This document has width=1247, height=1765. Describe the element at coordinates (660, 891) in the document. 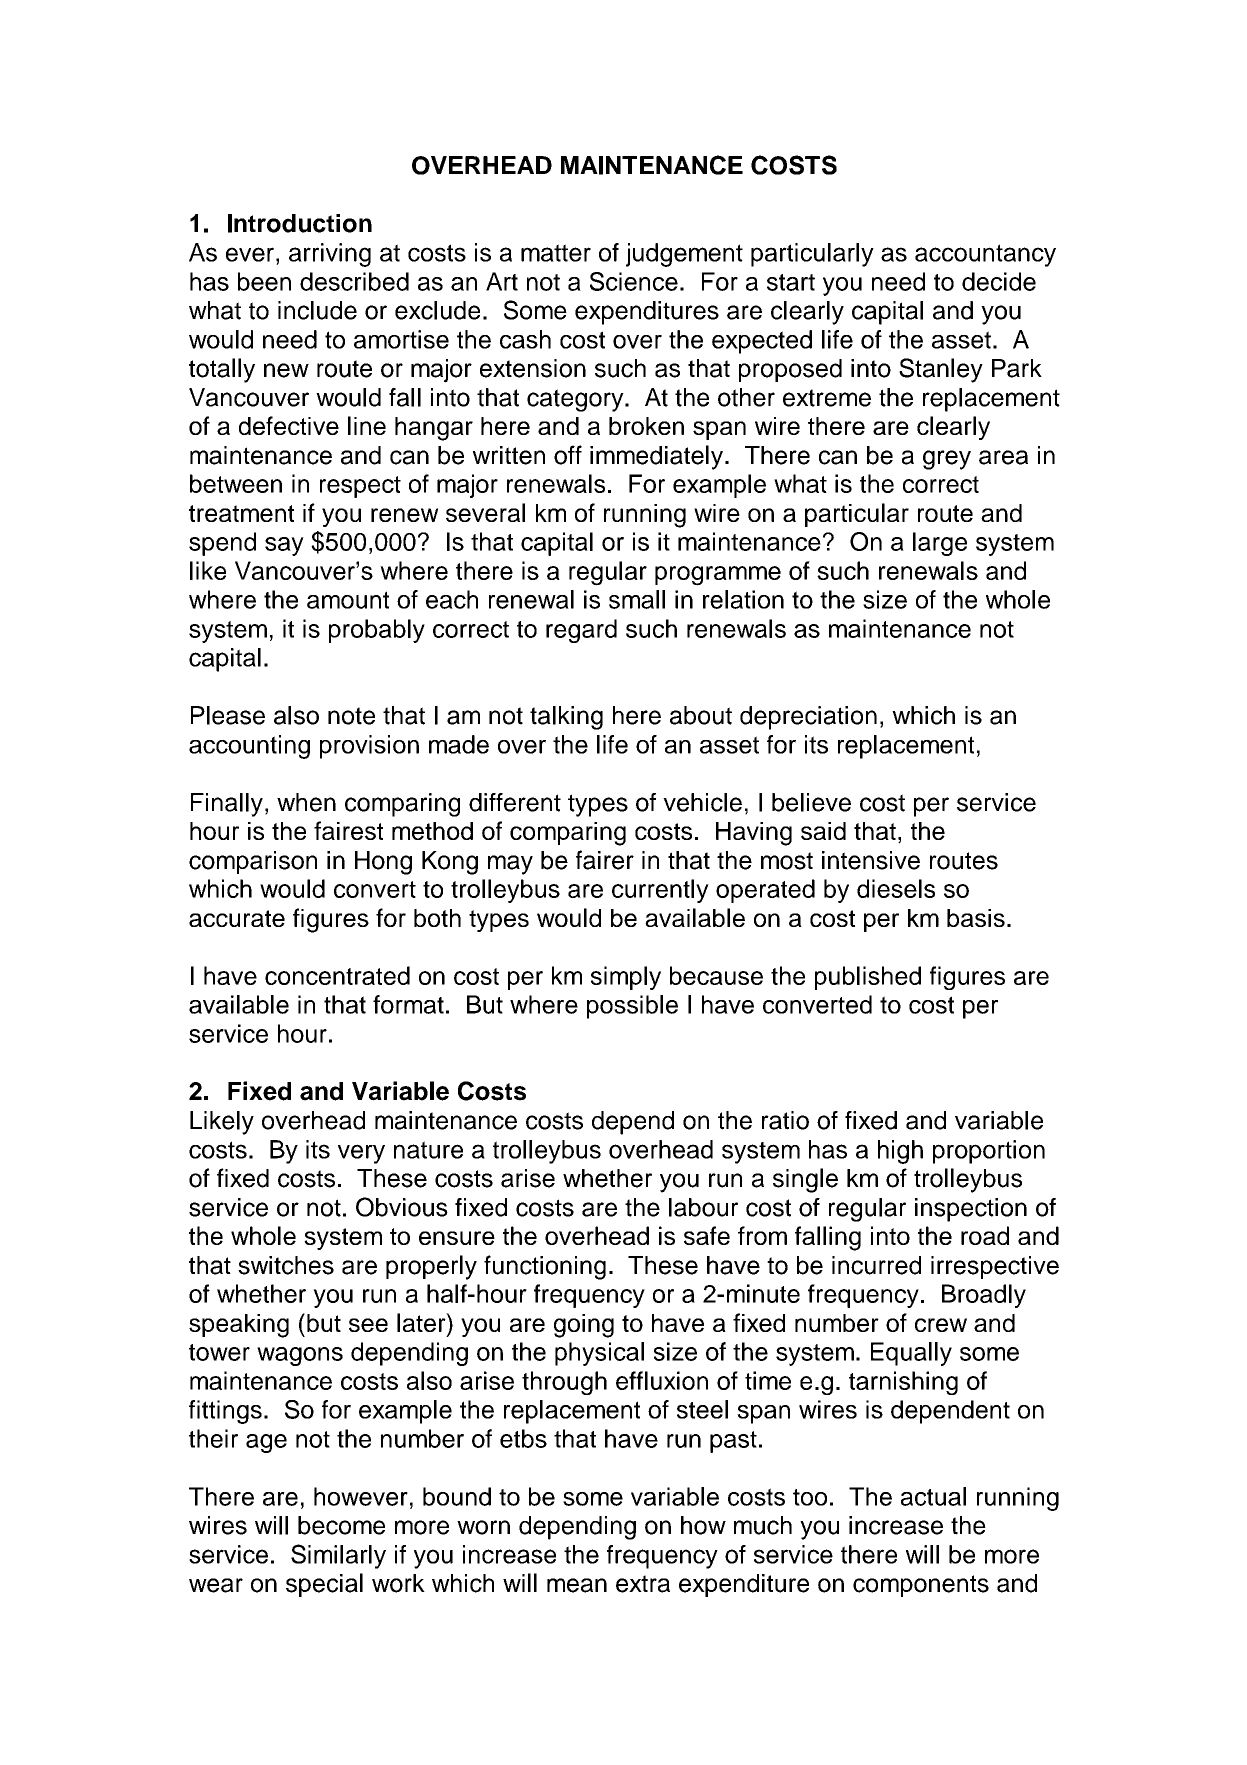

I see `currently` at that location.
